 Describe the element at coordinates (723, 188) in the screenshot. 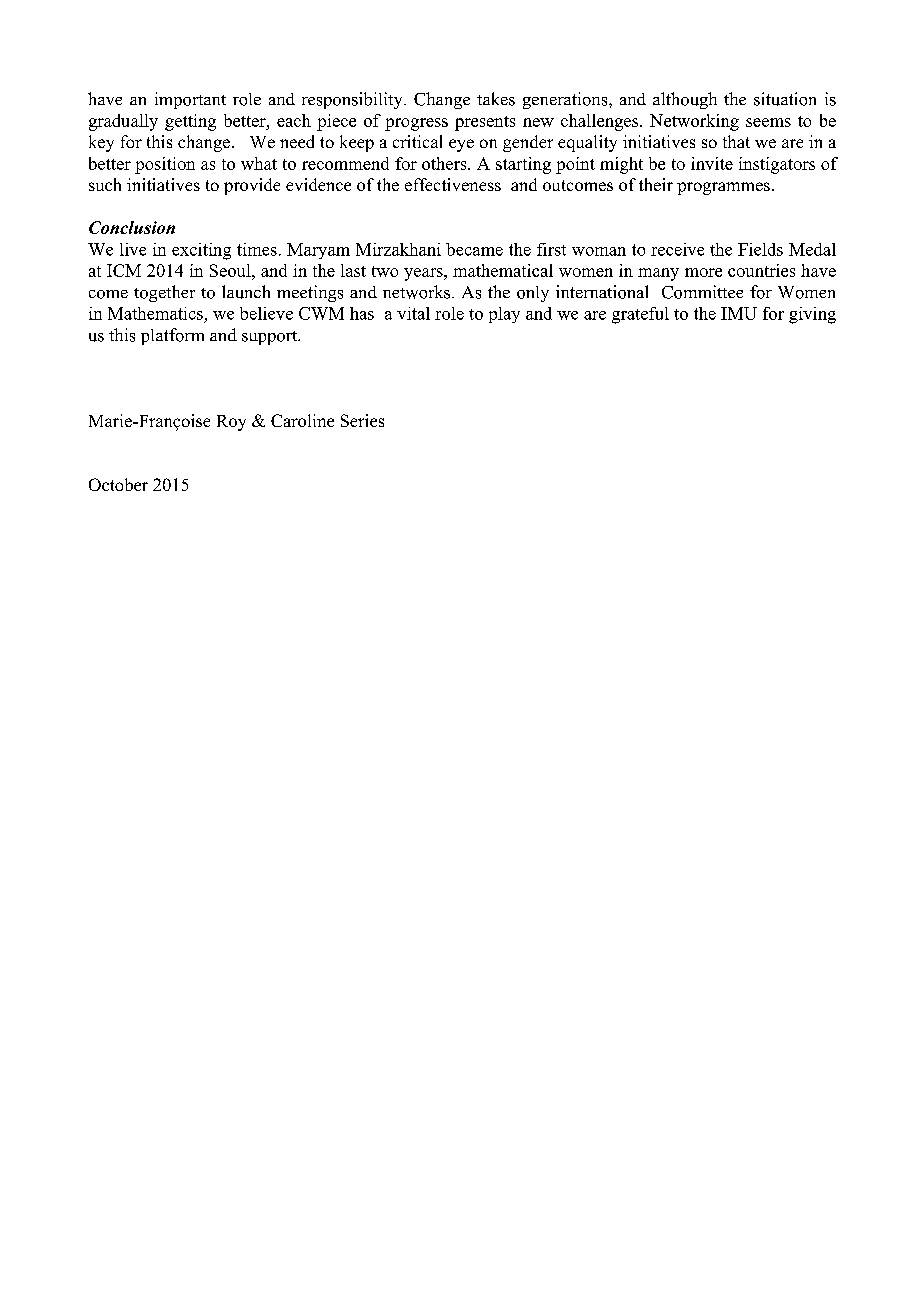

I see `programmes` at that location.
